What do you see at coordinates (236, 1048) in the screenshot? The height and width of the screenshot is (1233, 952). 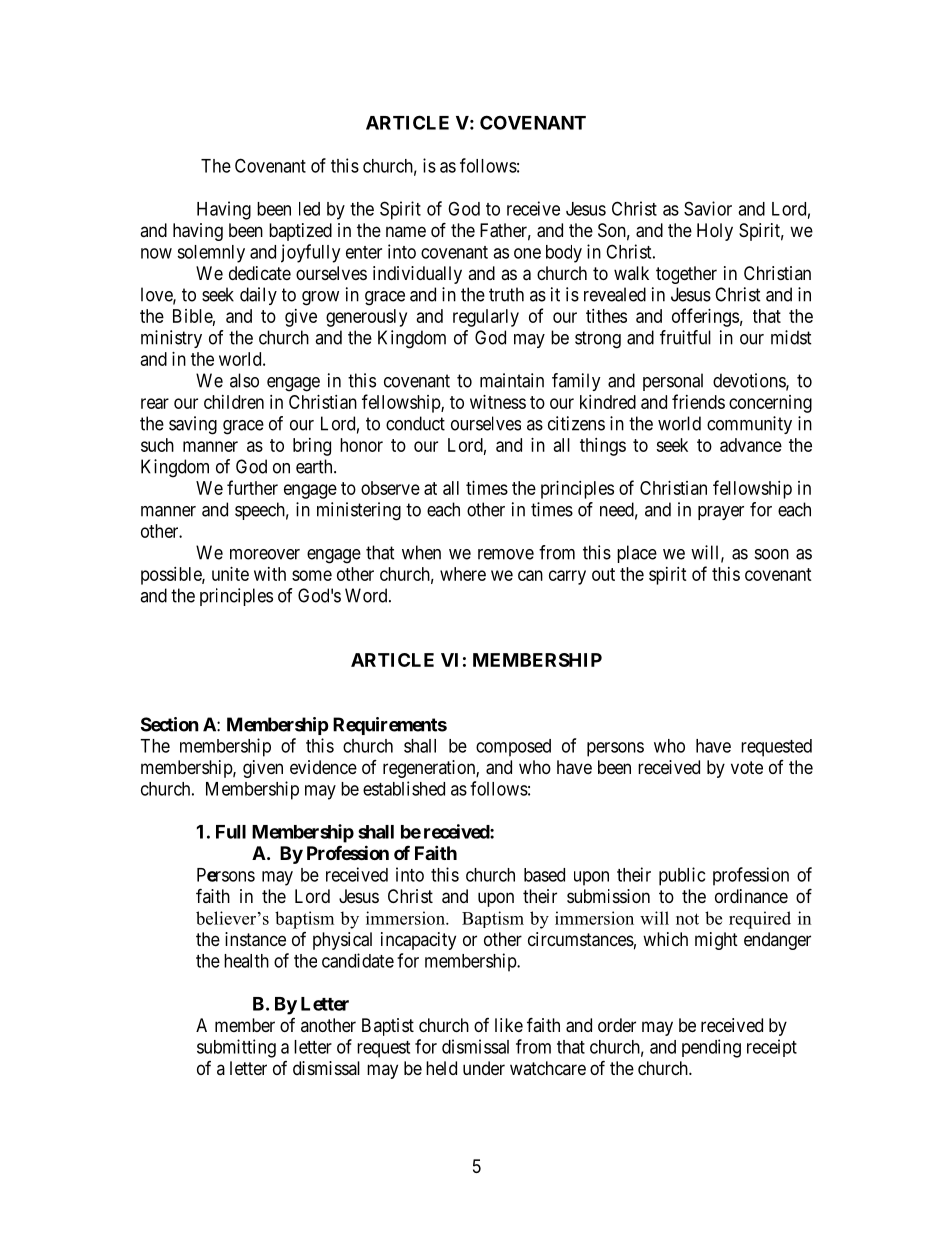 I see `submitting` at bounding box center [236, 1048].
